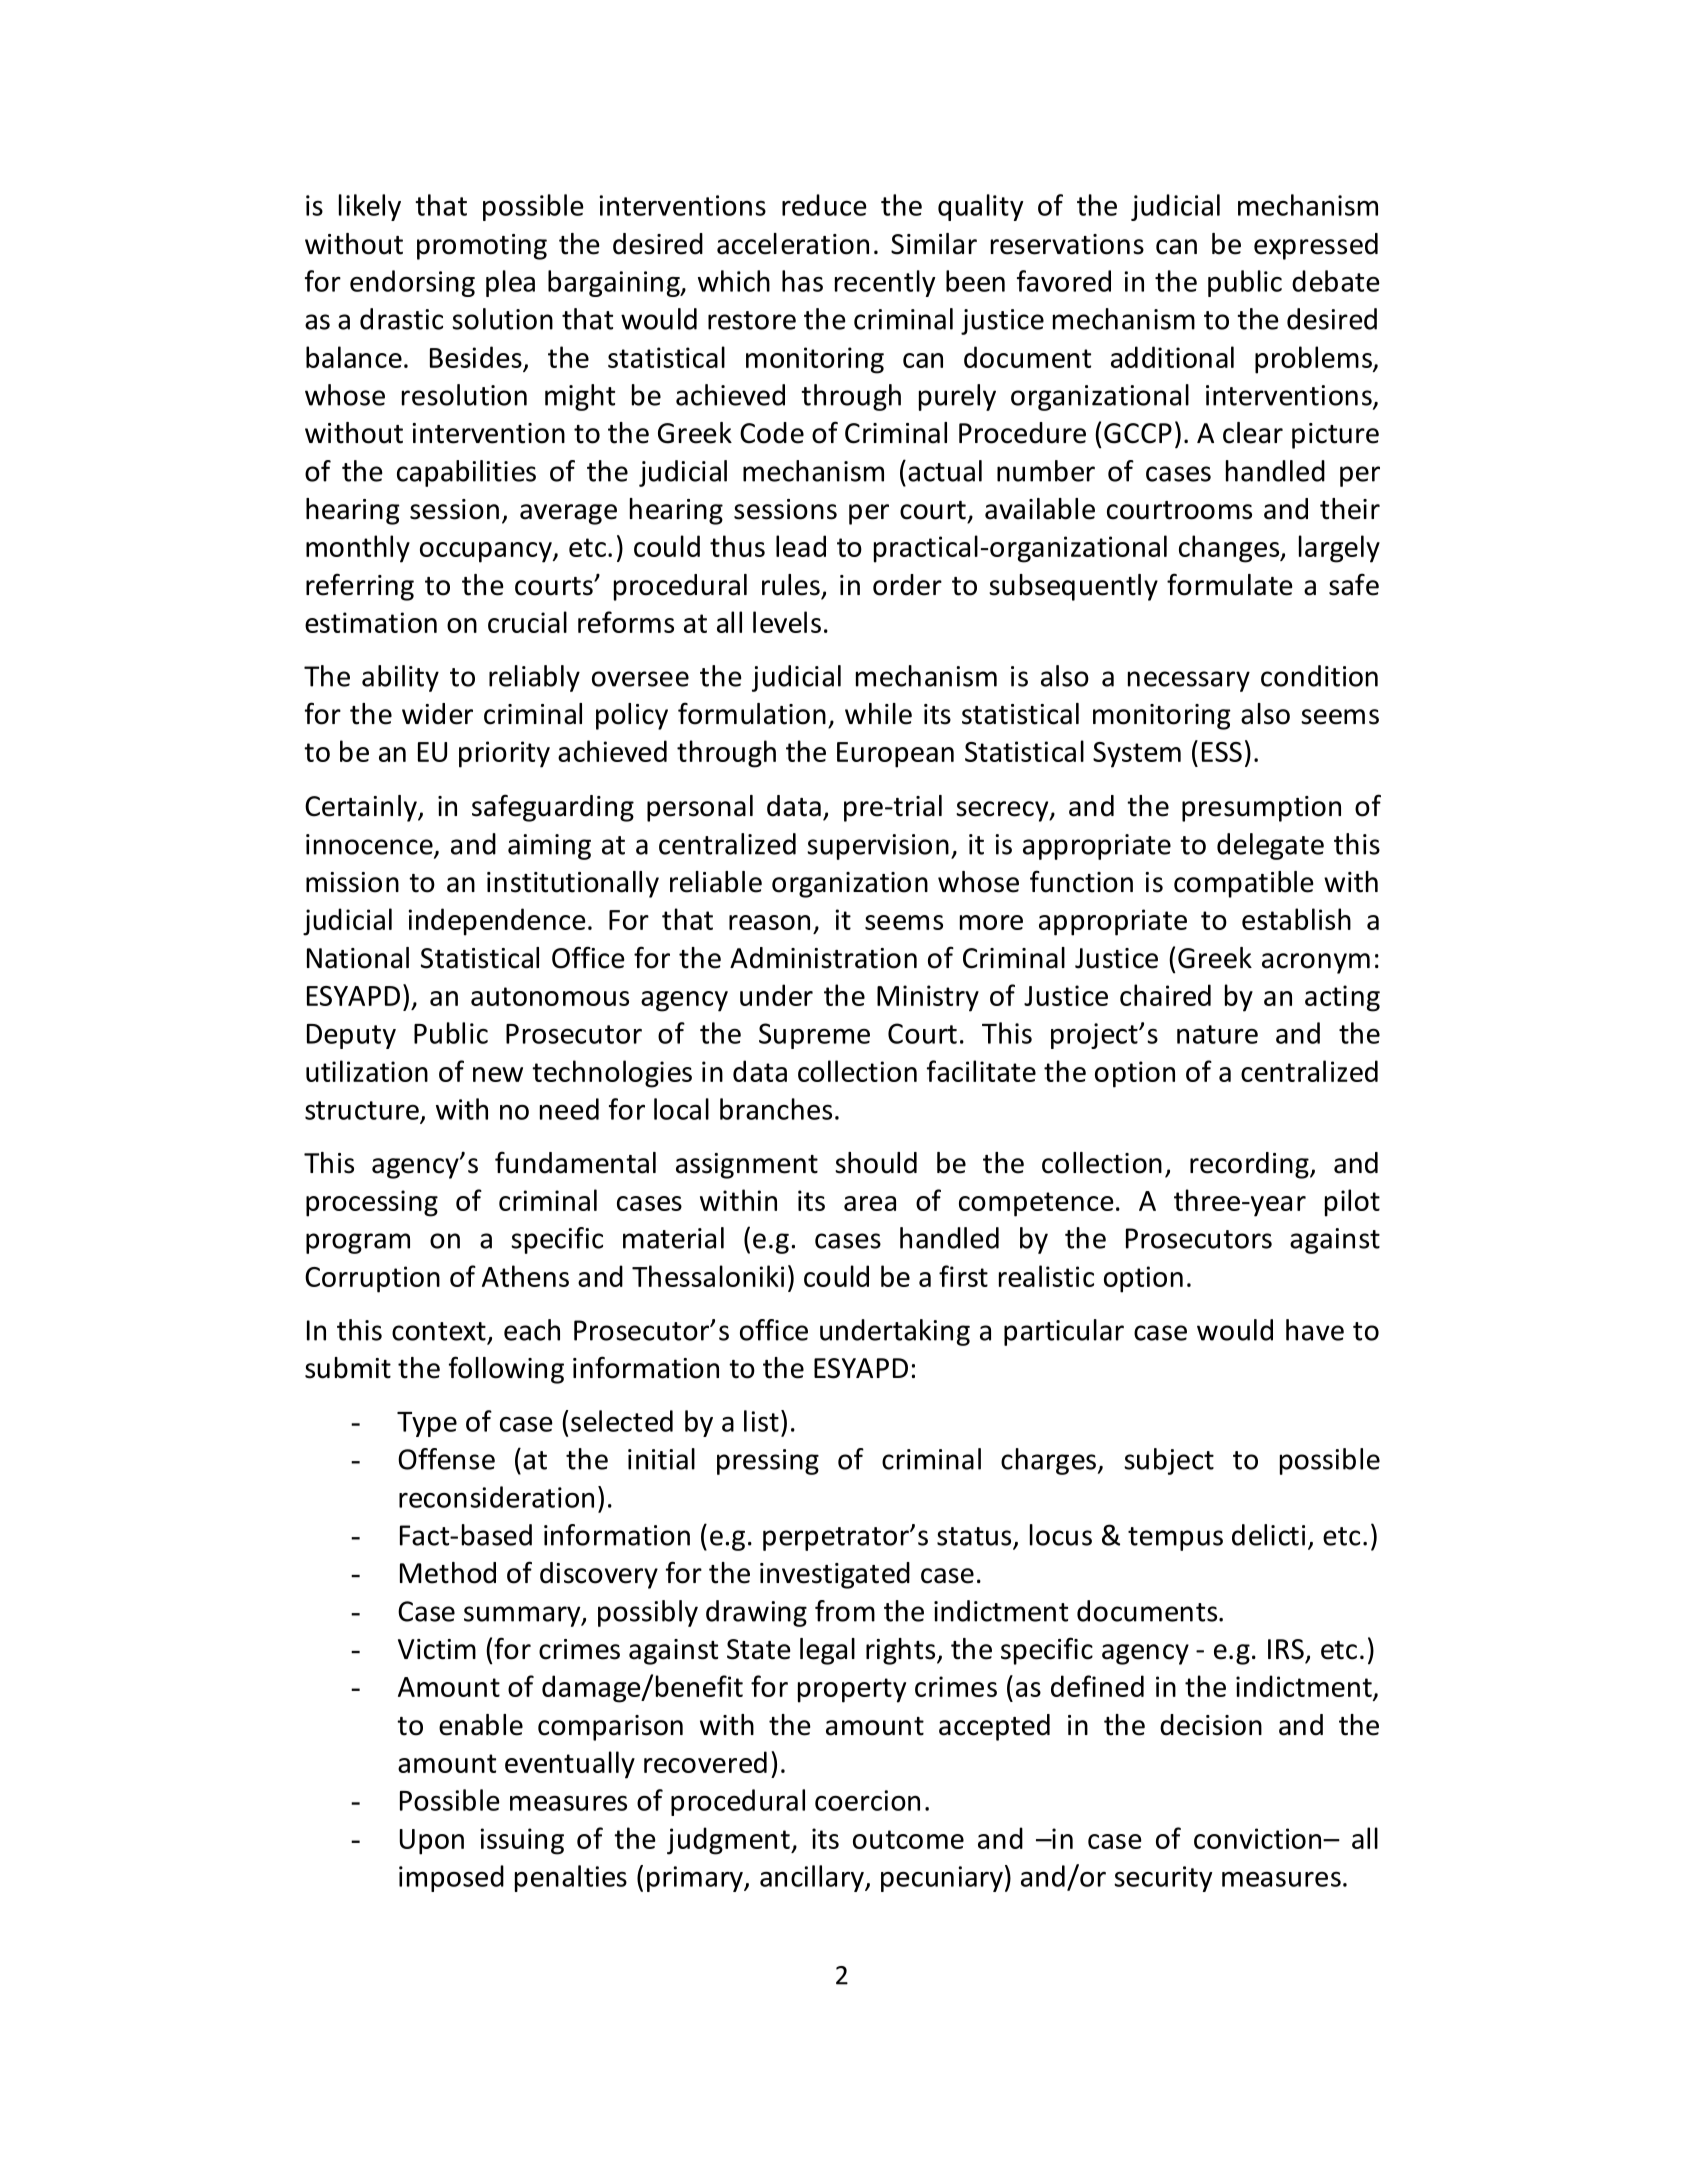 The width and height of the screenshot is (1686, 2182). Describe the element at coordinates (482, 247) in the screenshot. I see `promoting` at that location.
